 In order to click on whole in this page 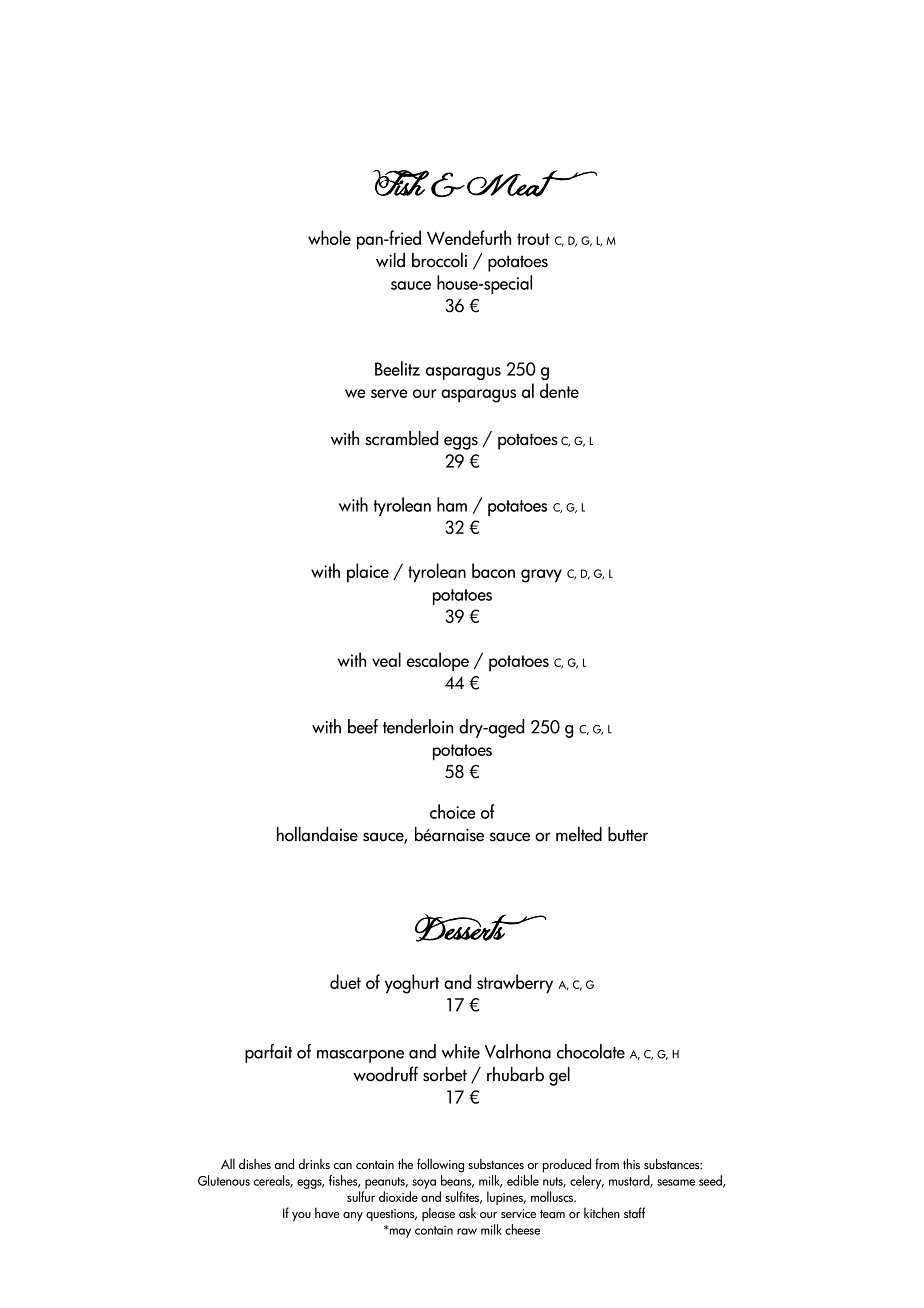, I will do `click(329, 237)`.
